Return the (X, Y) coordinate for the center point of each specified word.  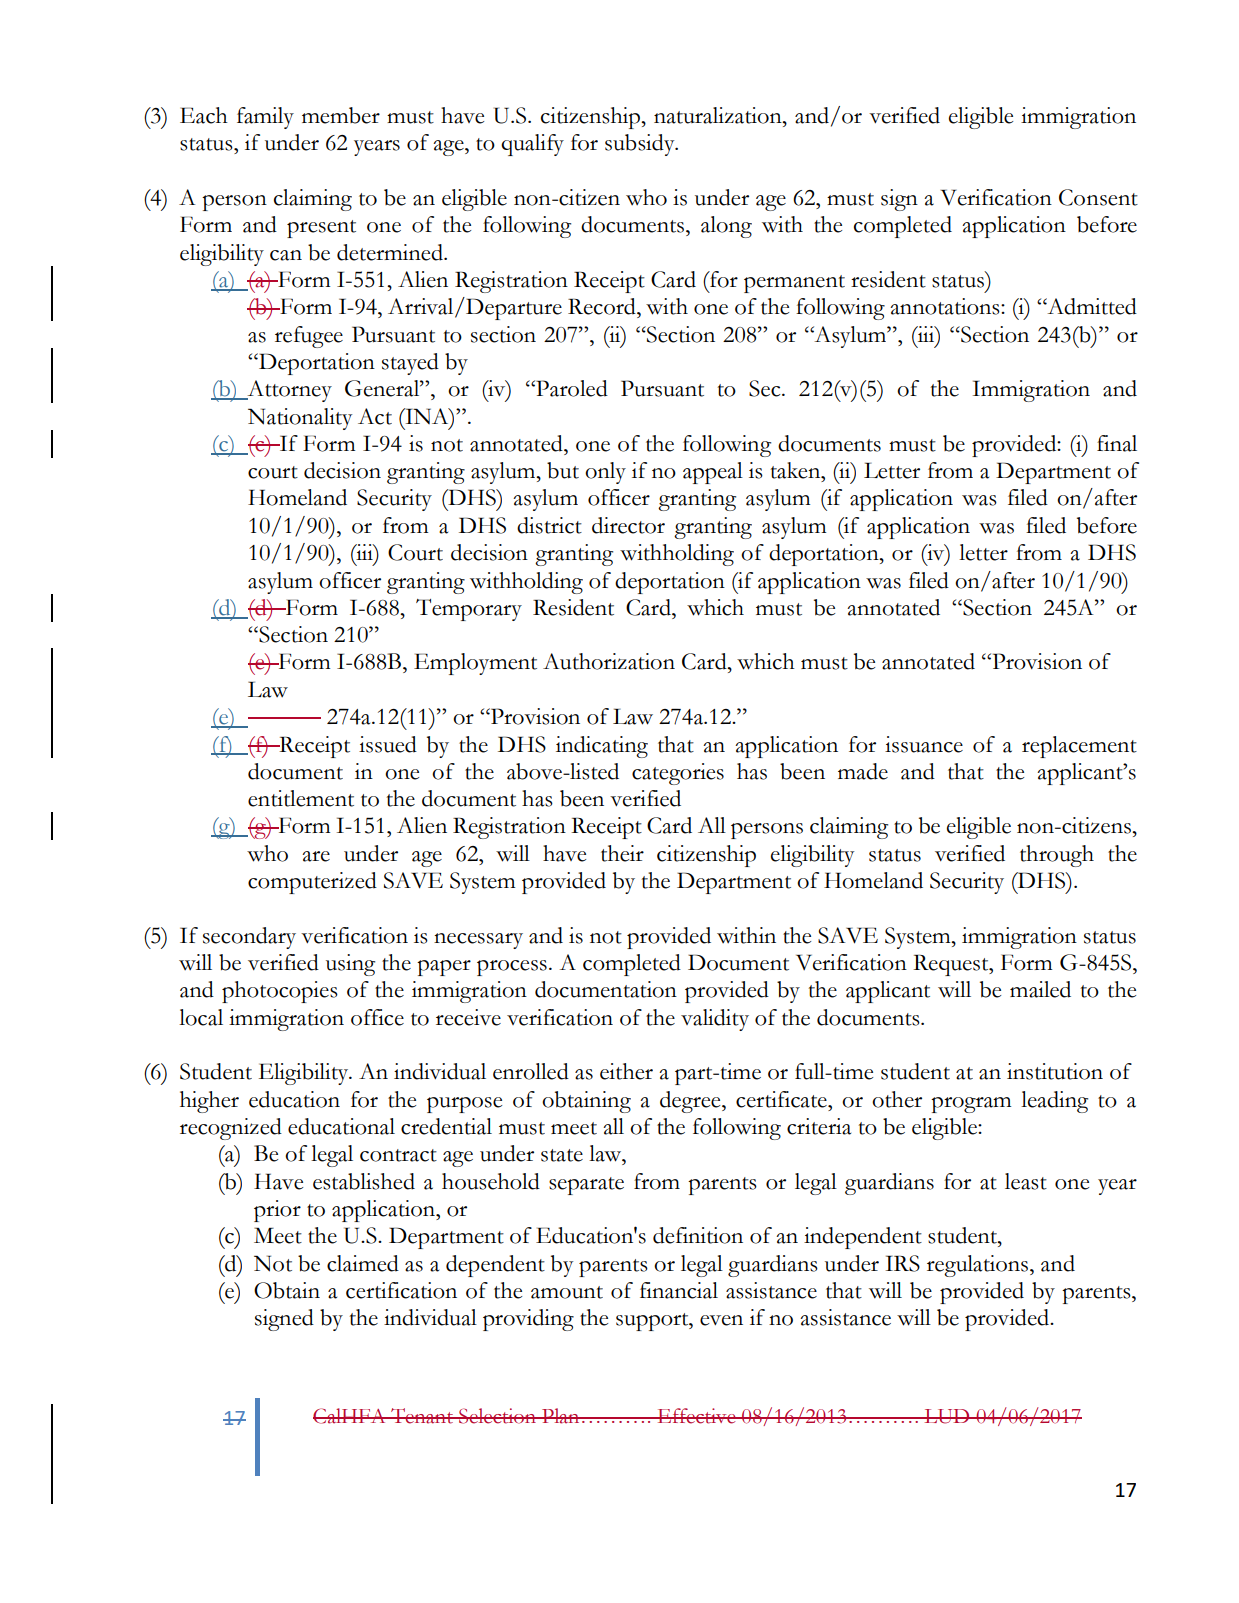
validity (715, 1020)
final (1117, 443)
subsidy (641, 145)
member (341, 115)
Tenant (422, 1416)
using (350, 965)
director (628, 525)
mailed (1040, 989)
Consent (1098, 197)
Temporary (469, 610)
